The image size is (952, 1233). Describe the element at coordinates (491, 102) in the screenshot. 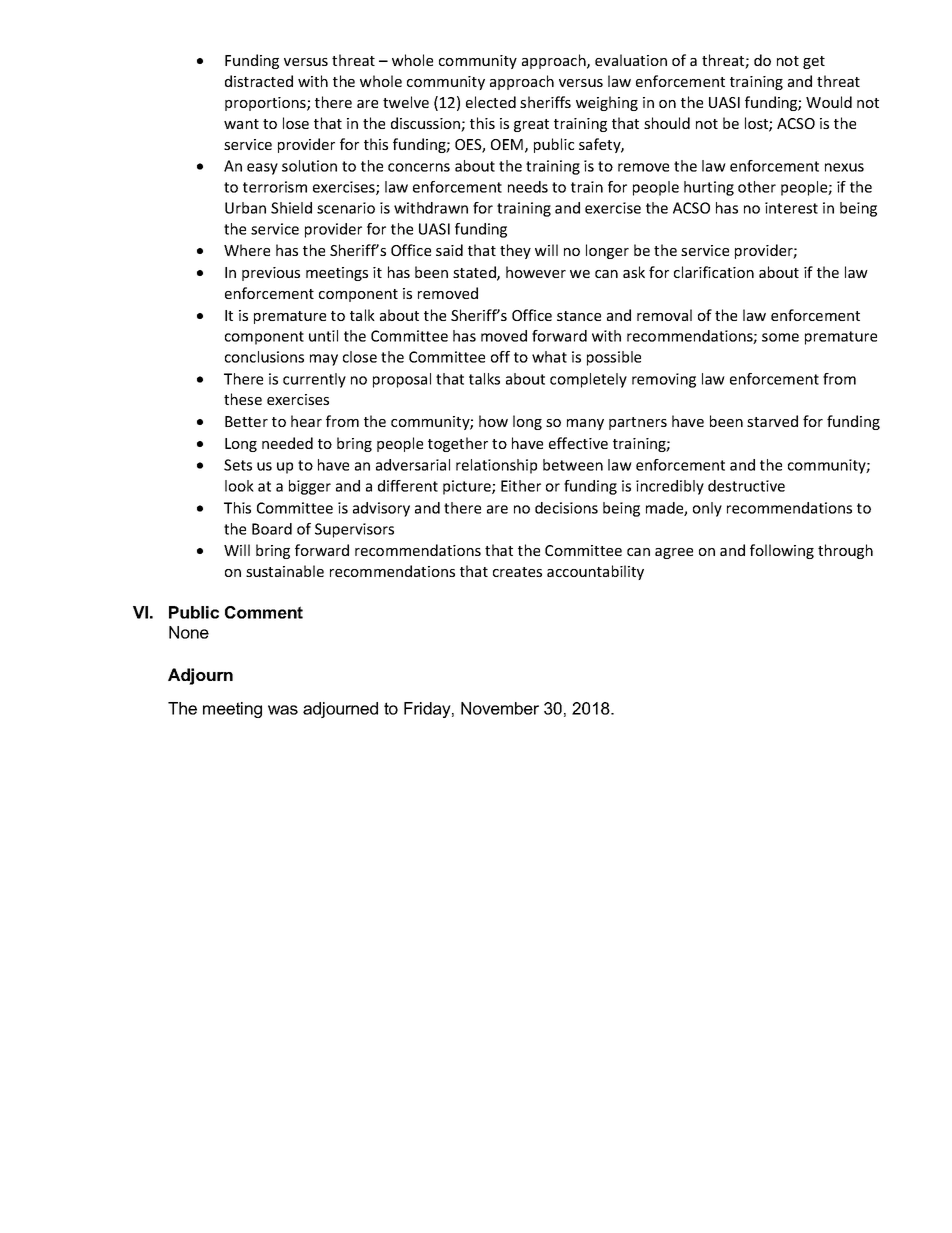

I see `elected` at that location.
